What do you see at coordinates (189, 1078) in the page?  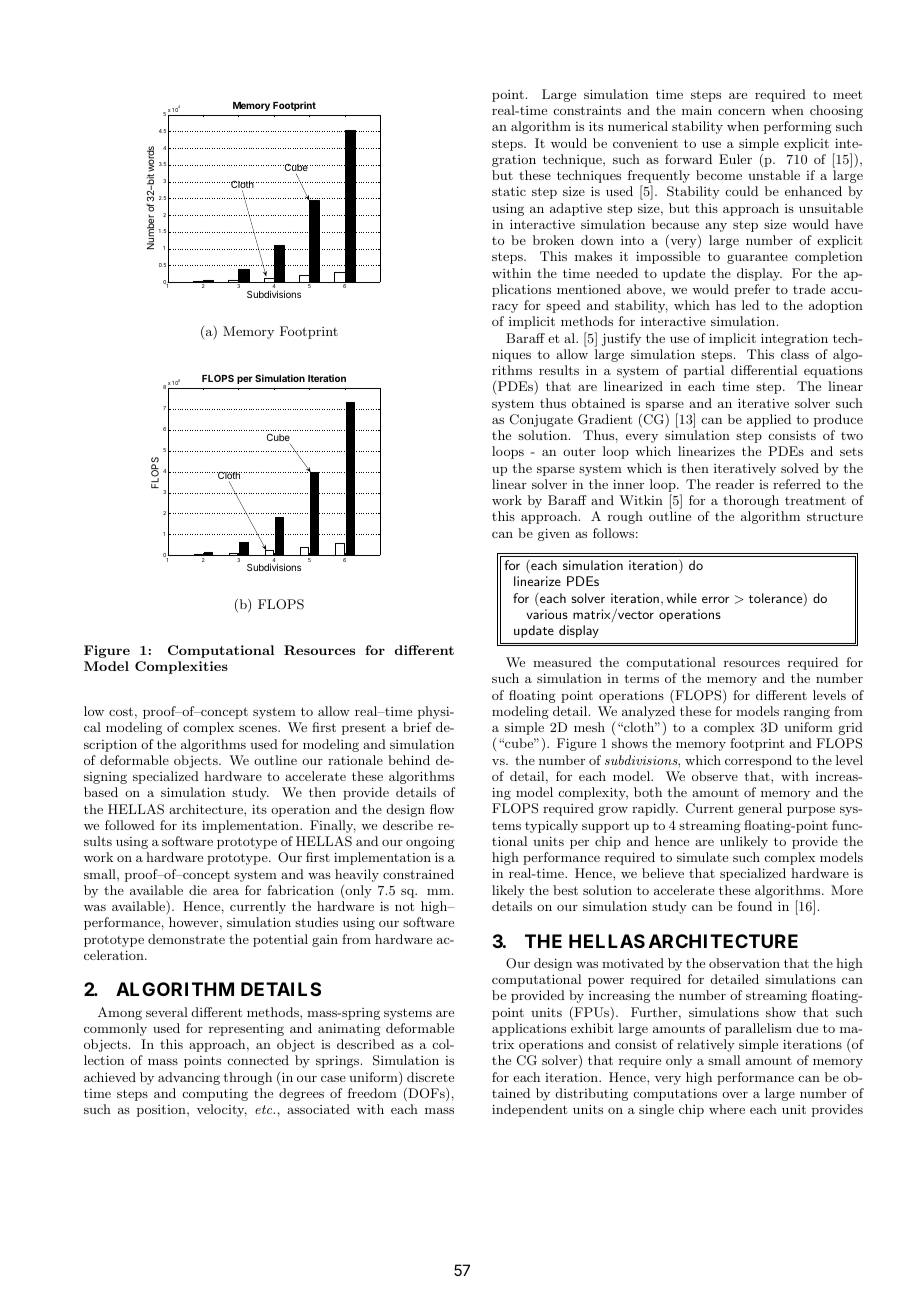 I see `advancing` at bounding box center [189, 1078].
